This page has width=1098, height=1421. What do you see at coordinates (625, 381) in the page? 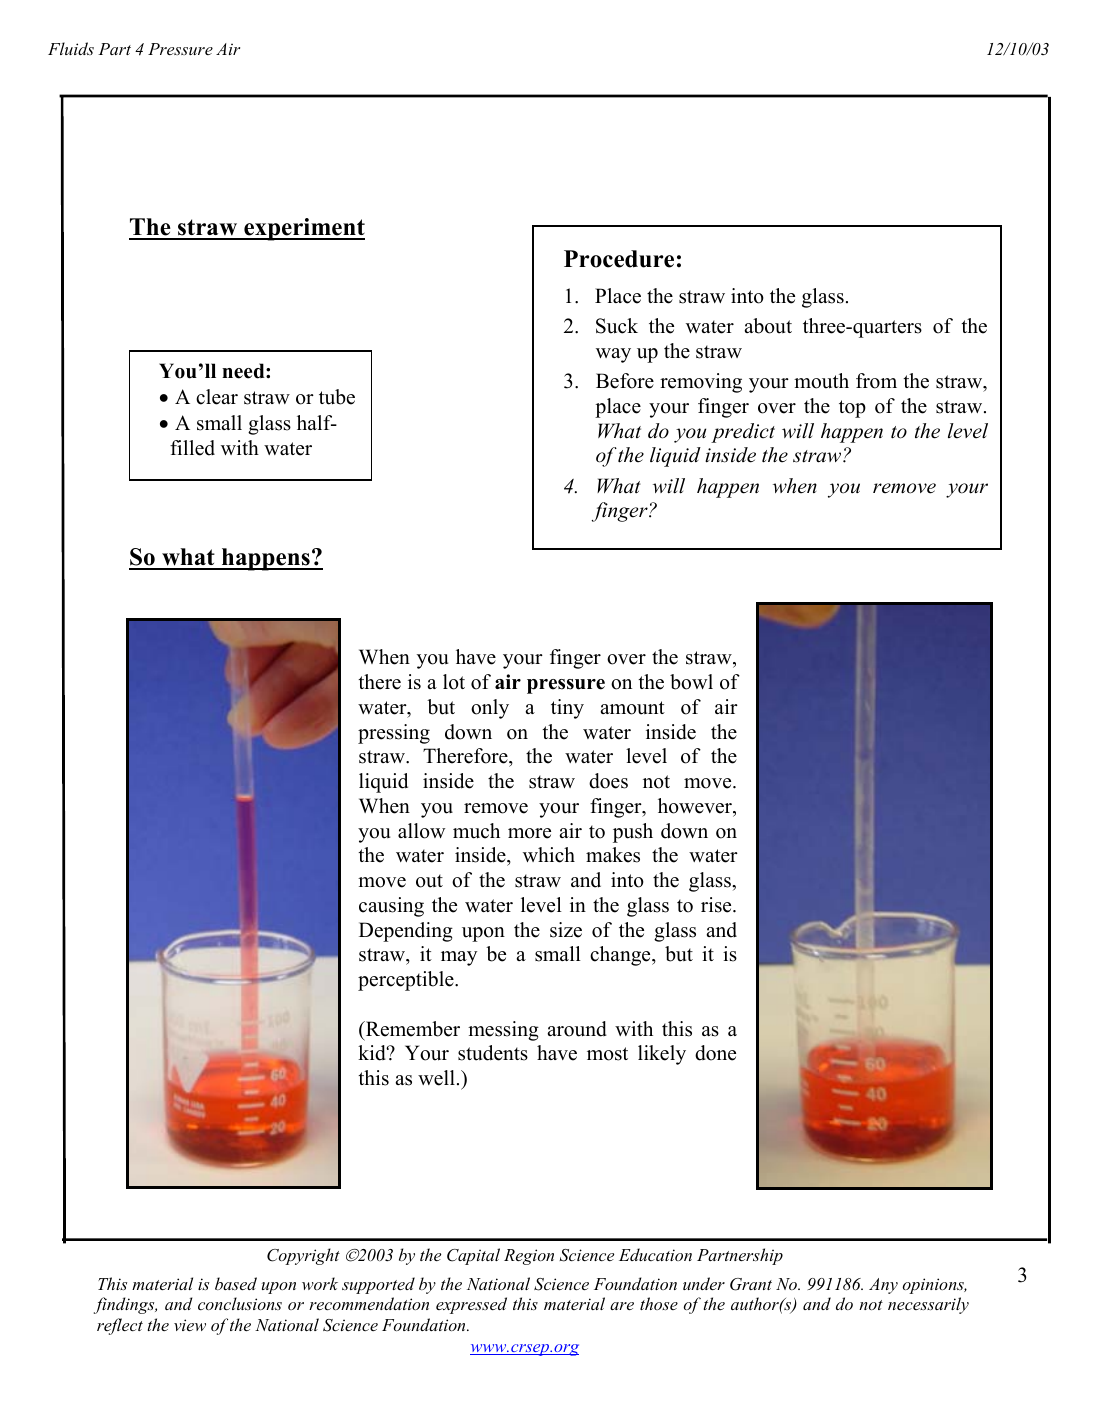
I see `Before` at bounding box center [625, 381].
